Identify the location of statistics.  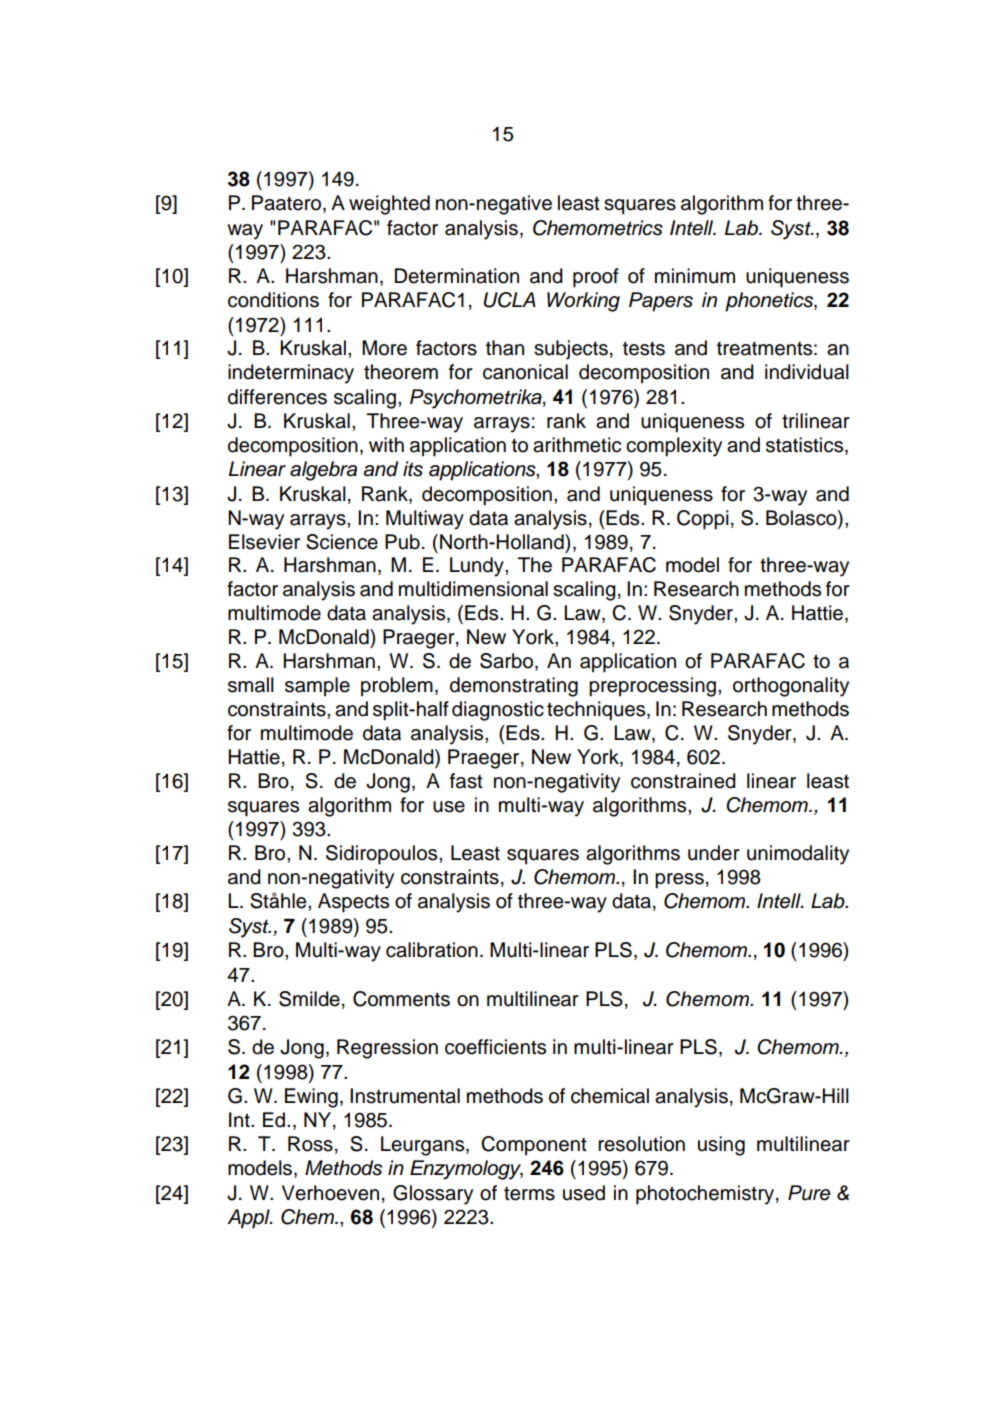
(806, 446).
